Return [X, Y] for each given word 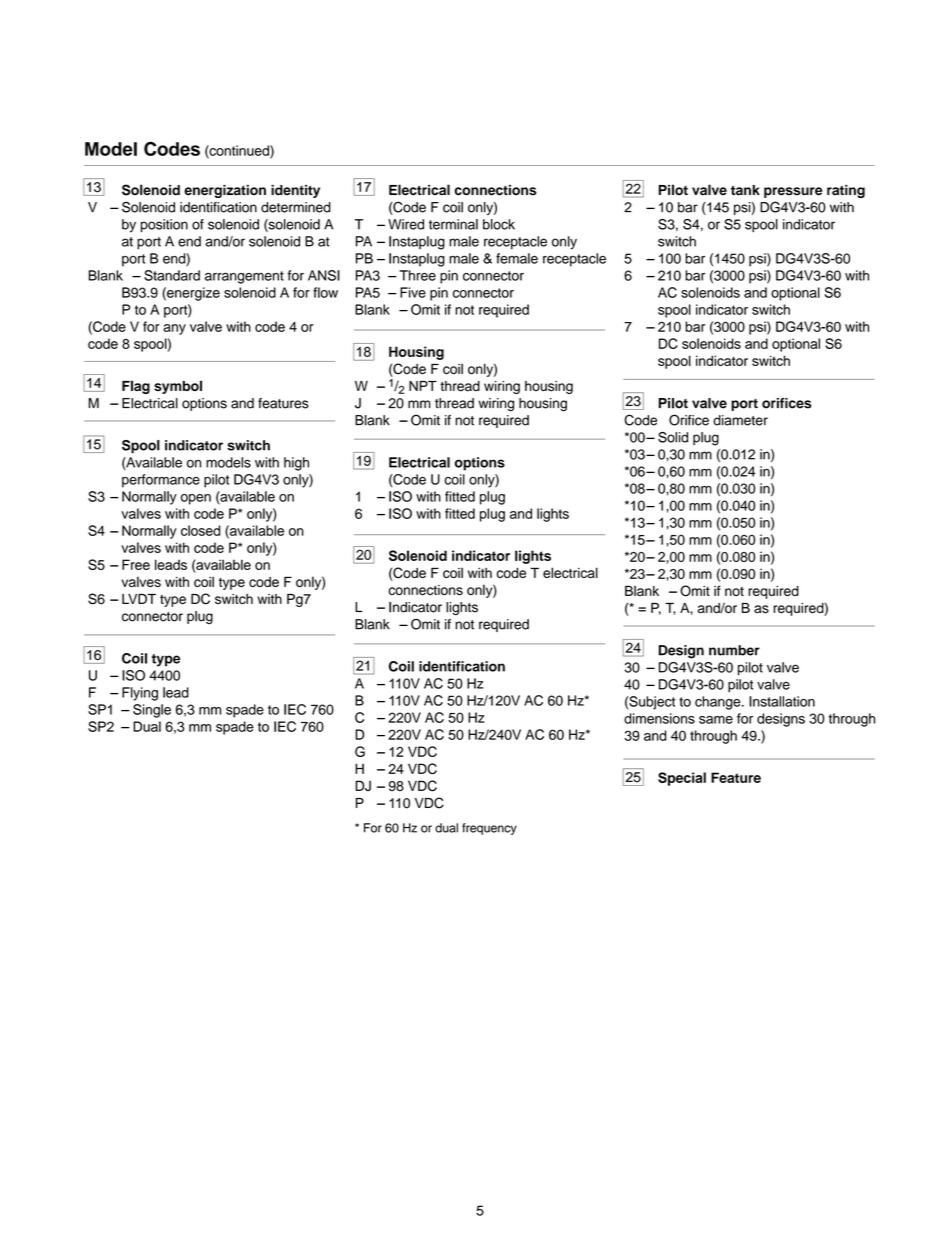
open [196, 499]
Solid [673, 437]
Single [152, 711]
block [499, 224]
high [296, 464]
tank [745, 190]
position [164, 225]
